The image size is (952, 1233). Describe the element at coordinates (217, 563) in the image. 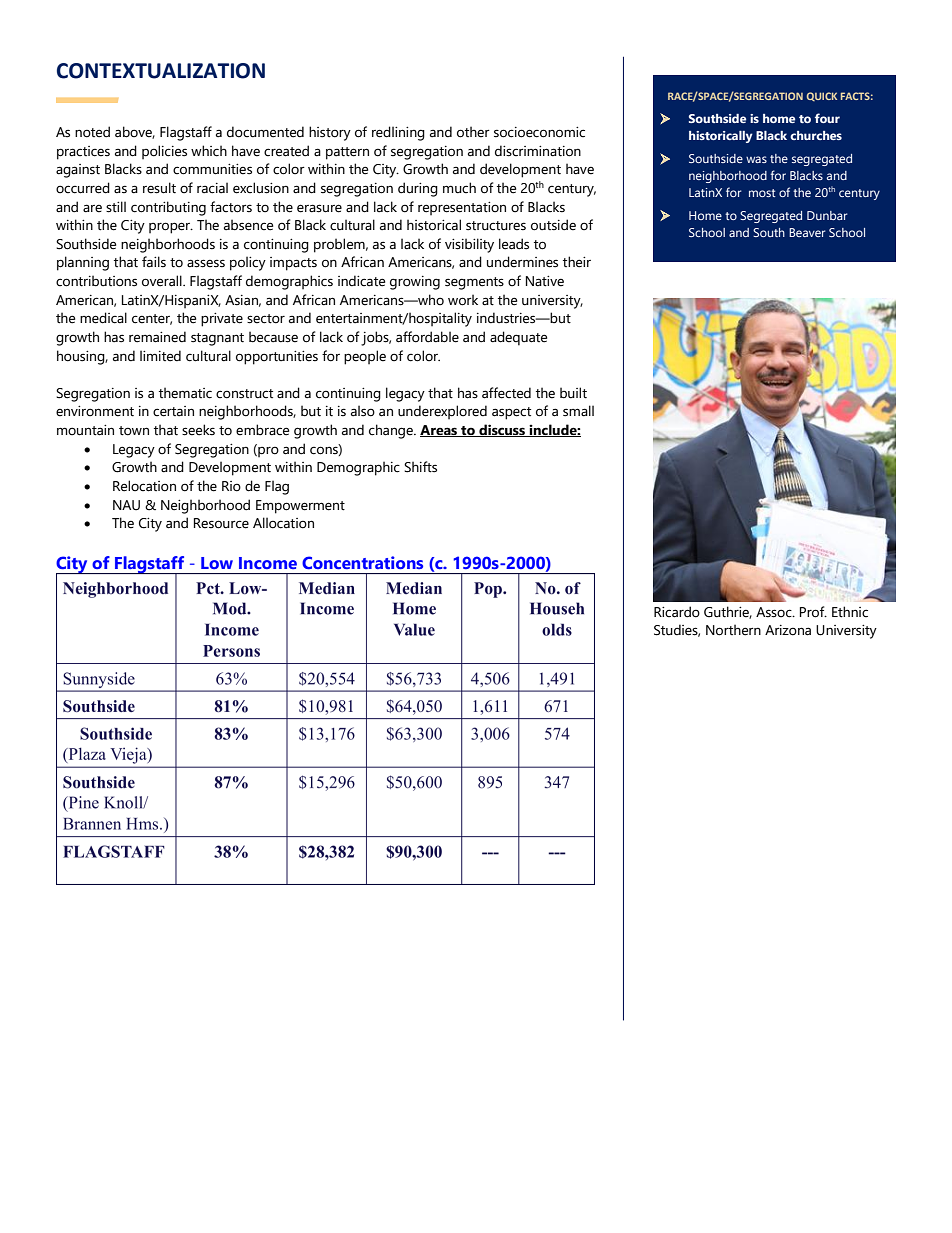

I see `Low` at that location.
